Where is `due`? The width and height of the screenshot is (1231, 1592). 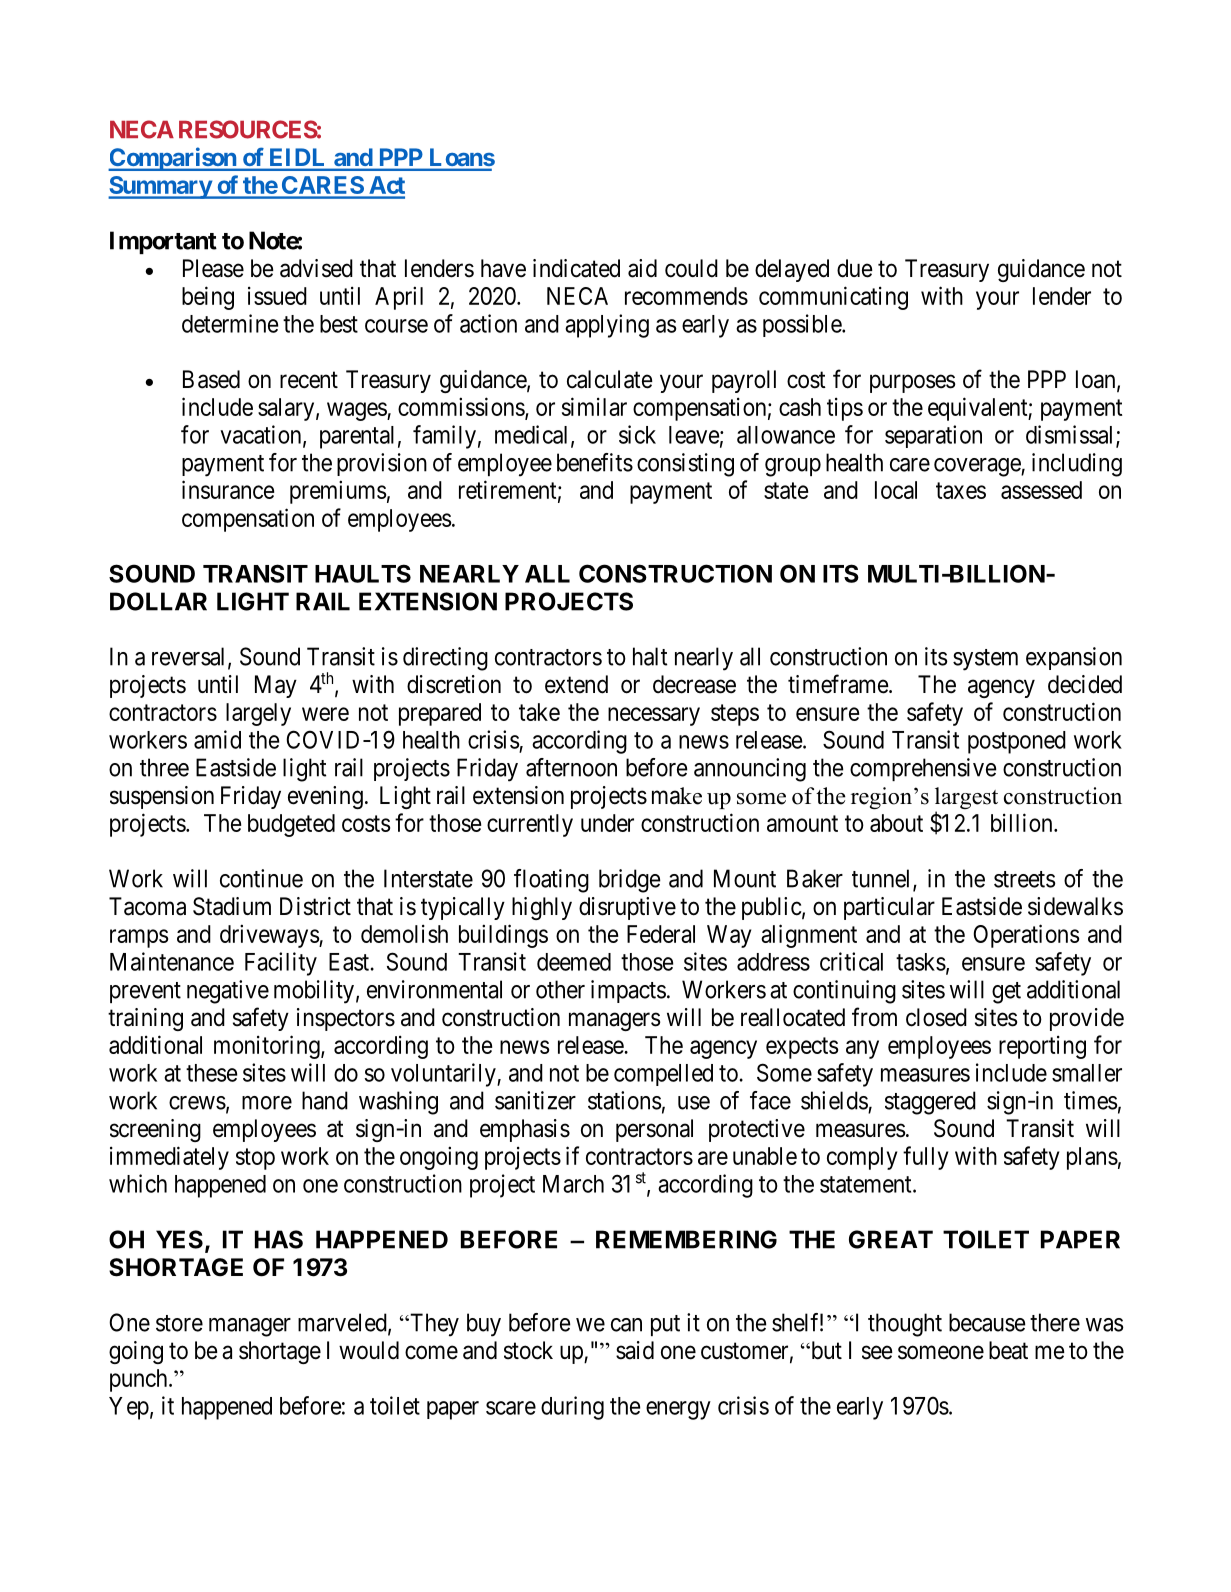
due is located at coordinates (855, 268).
